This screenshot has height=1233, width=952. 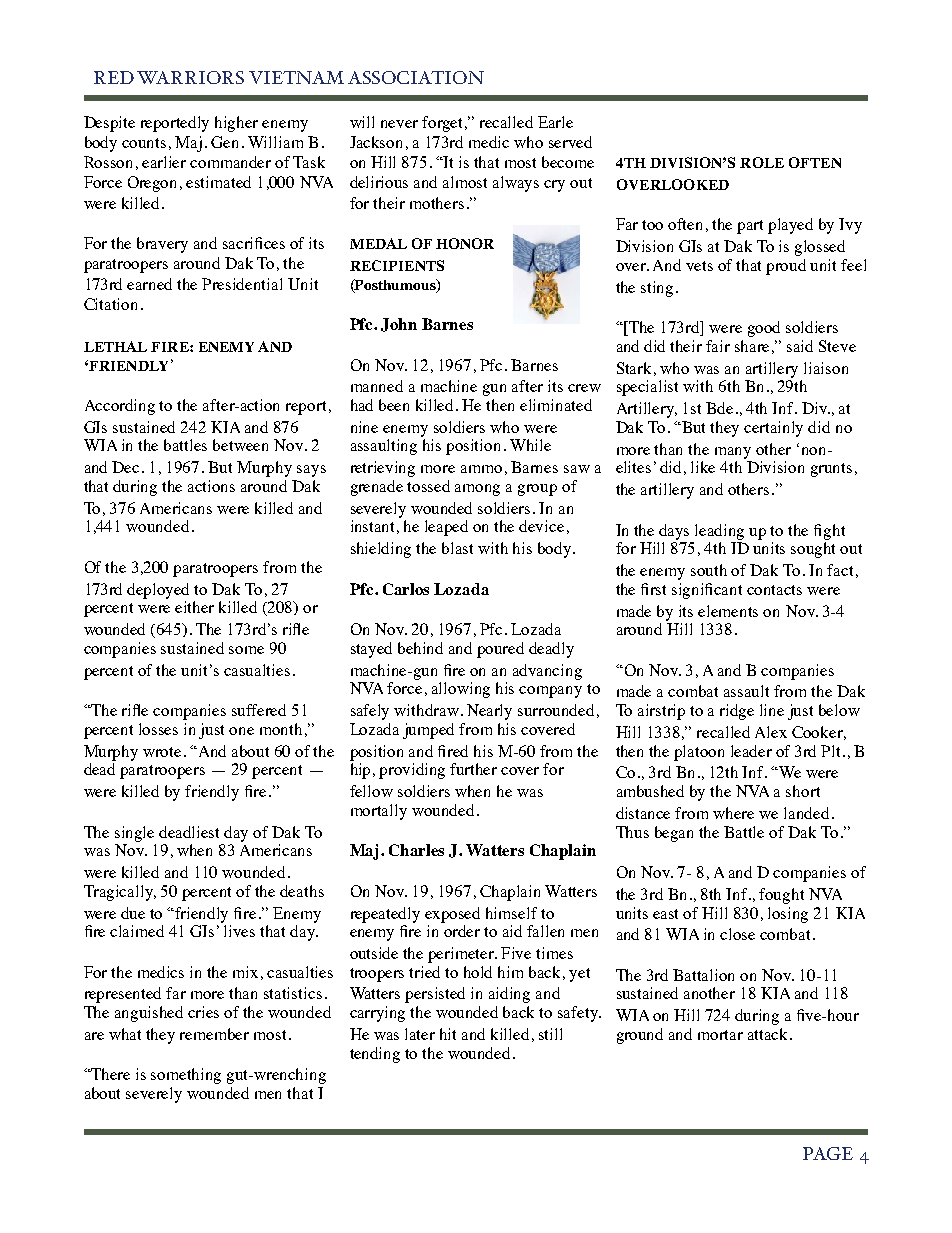 What do you see at coordinates (781, 896) in the screenshot?
I see `fought` at bounding box center [781, 896].
